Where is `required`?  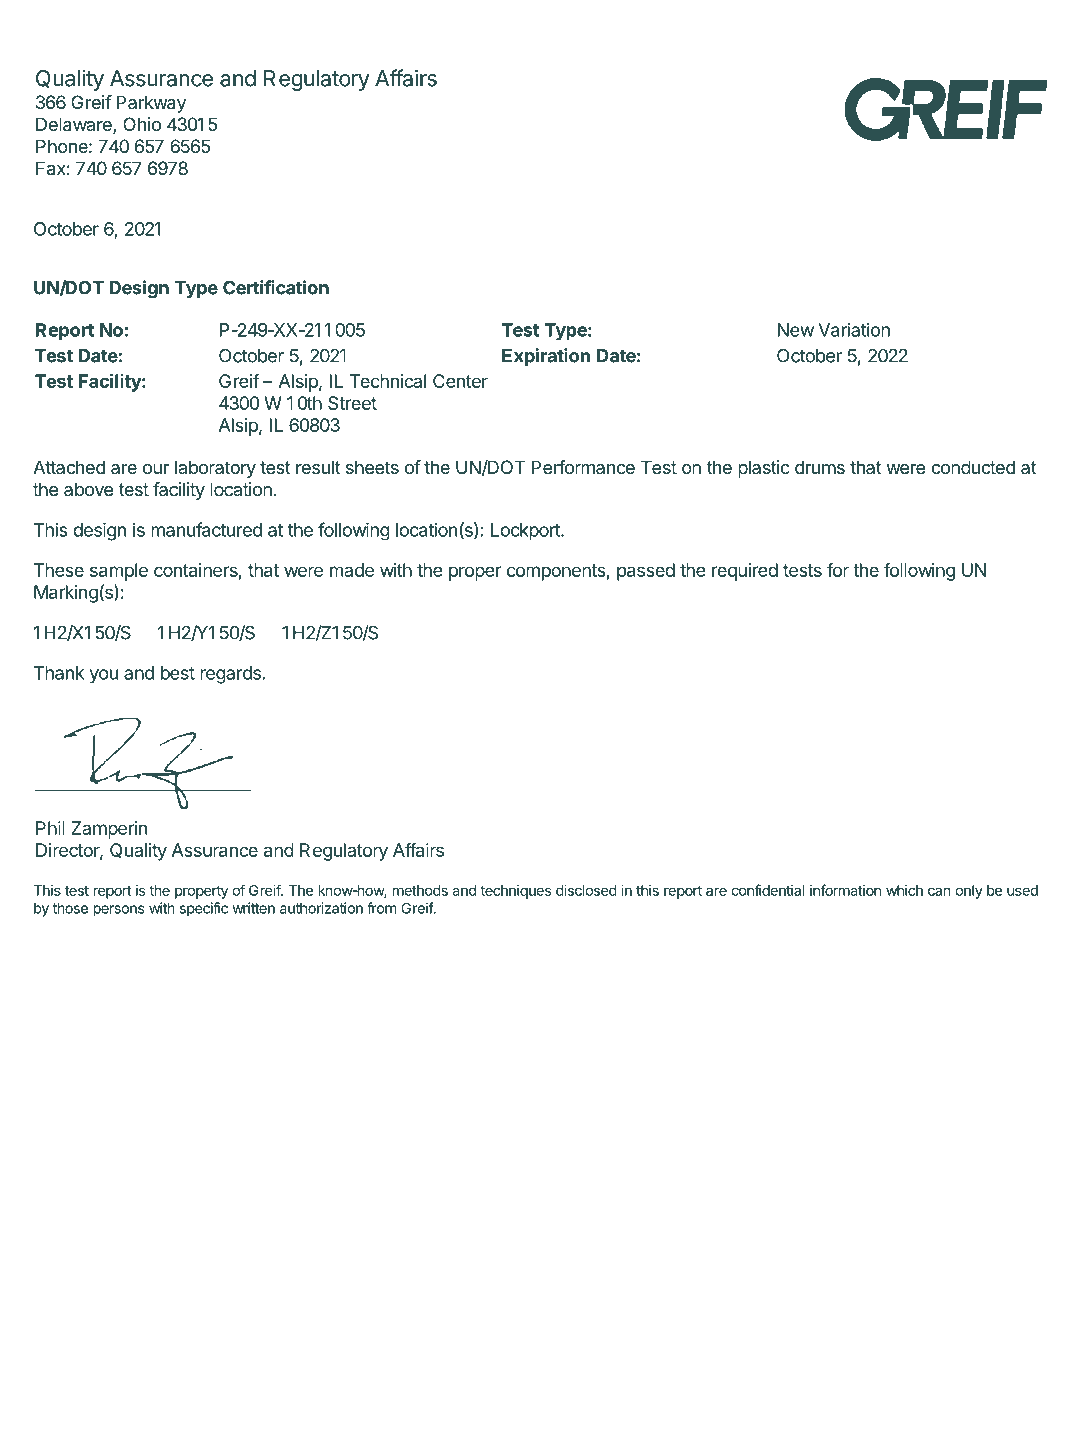 required is located at coordinates (745, 572).
